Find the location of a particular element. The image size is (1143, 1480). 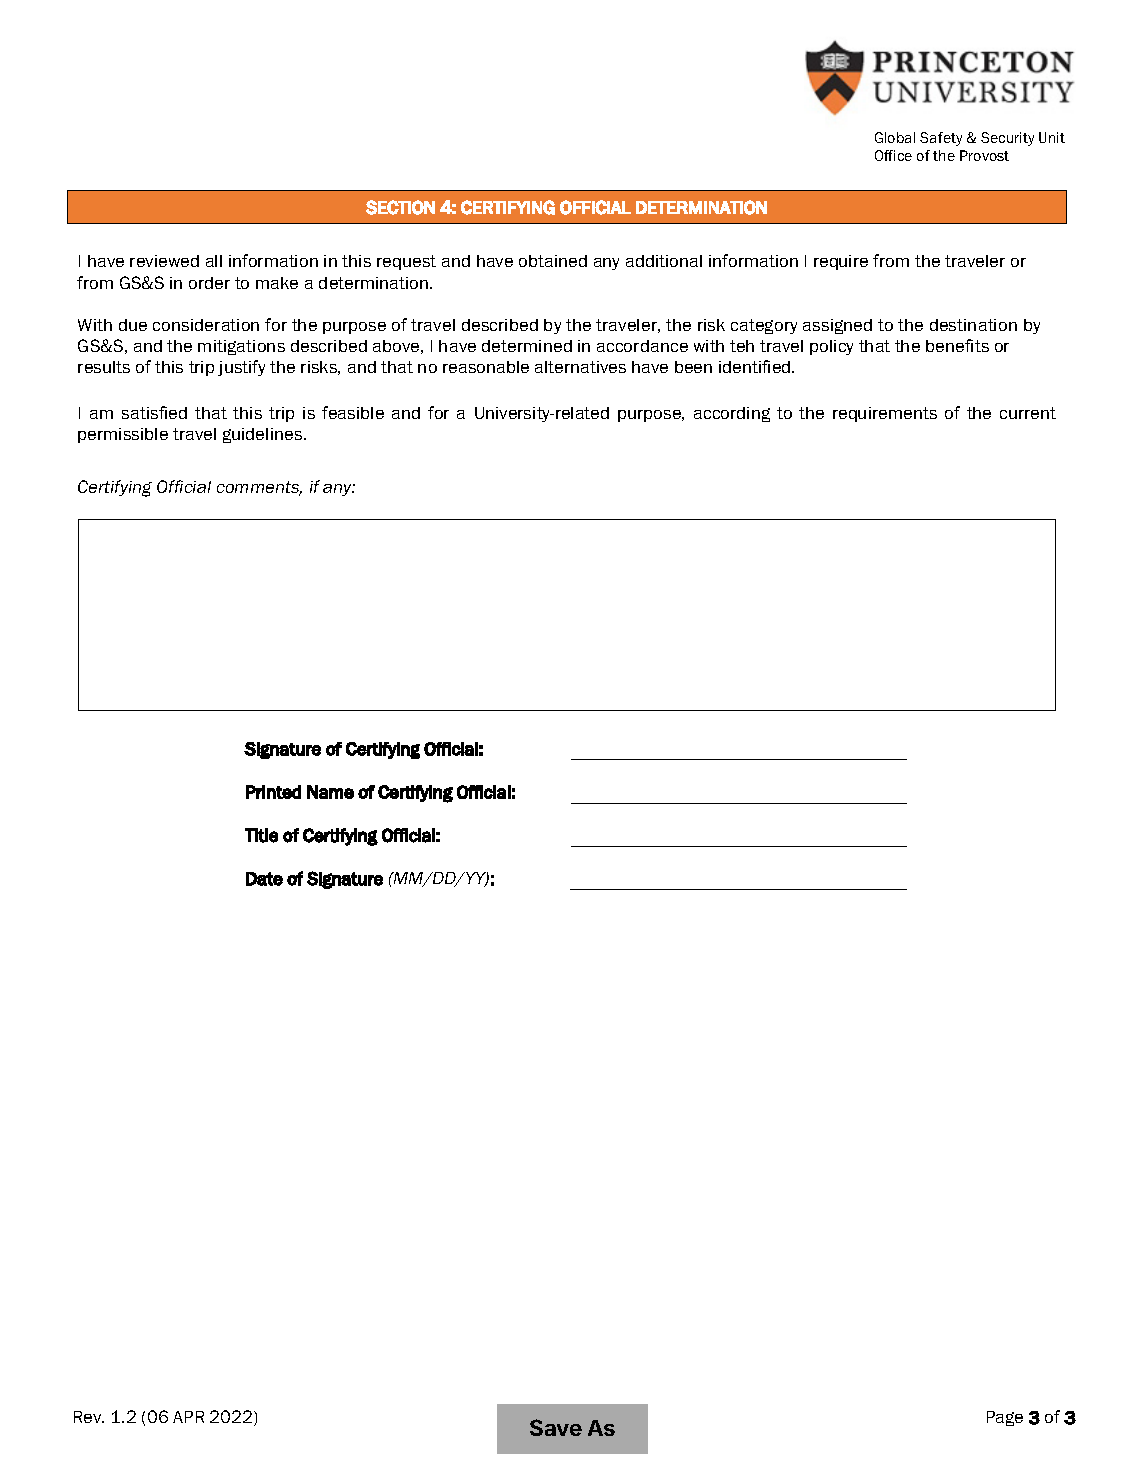

current is located at coordinates (1028, 413).
